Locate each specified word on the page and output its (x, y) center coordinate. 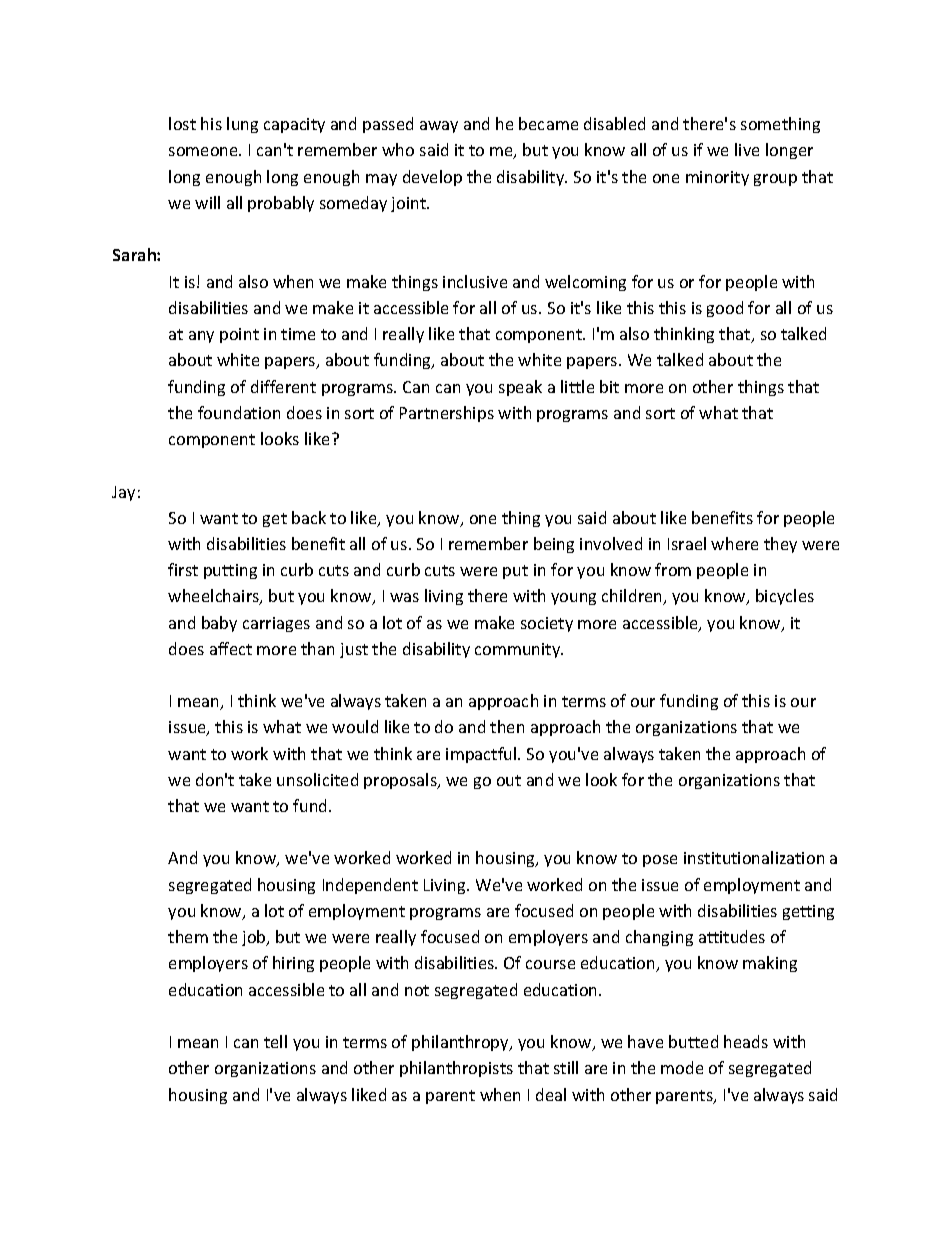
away (439, 127)
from (673, 569)
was (404, 597)
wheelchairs (214, 597)
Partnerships (447, 414)
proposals (401, 781)
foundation (239, 412)
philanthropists (456, 1069)
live (747, 149)
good (725, 309)
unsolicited (317, 779)
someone (204, 151)
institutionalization (754, 857)
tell (275, 1041)
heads (746, 1041)
